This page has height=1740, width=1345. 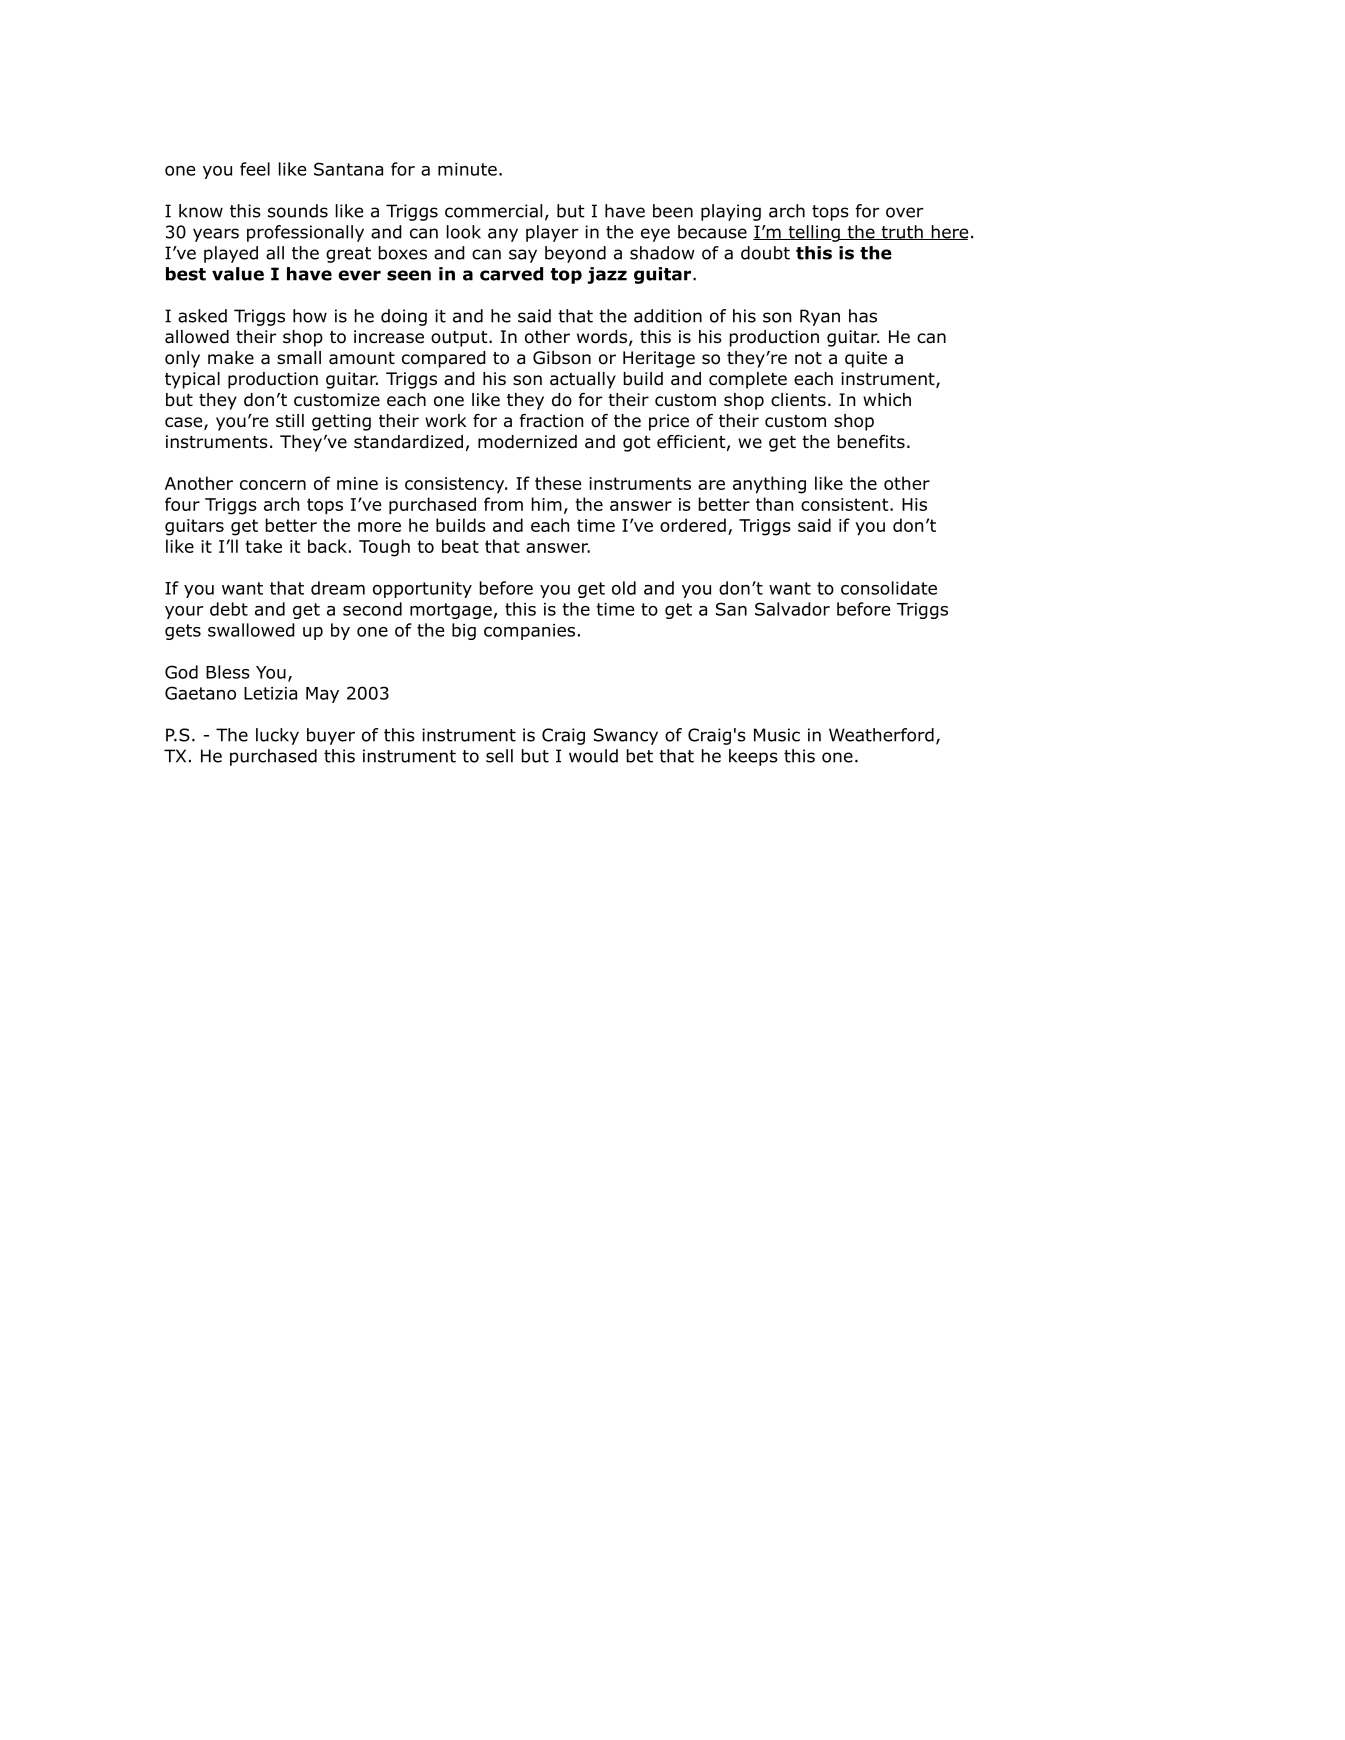 I want to click on feel, so click(x=255, y=169).
